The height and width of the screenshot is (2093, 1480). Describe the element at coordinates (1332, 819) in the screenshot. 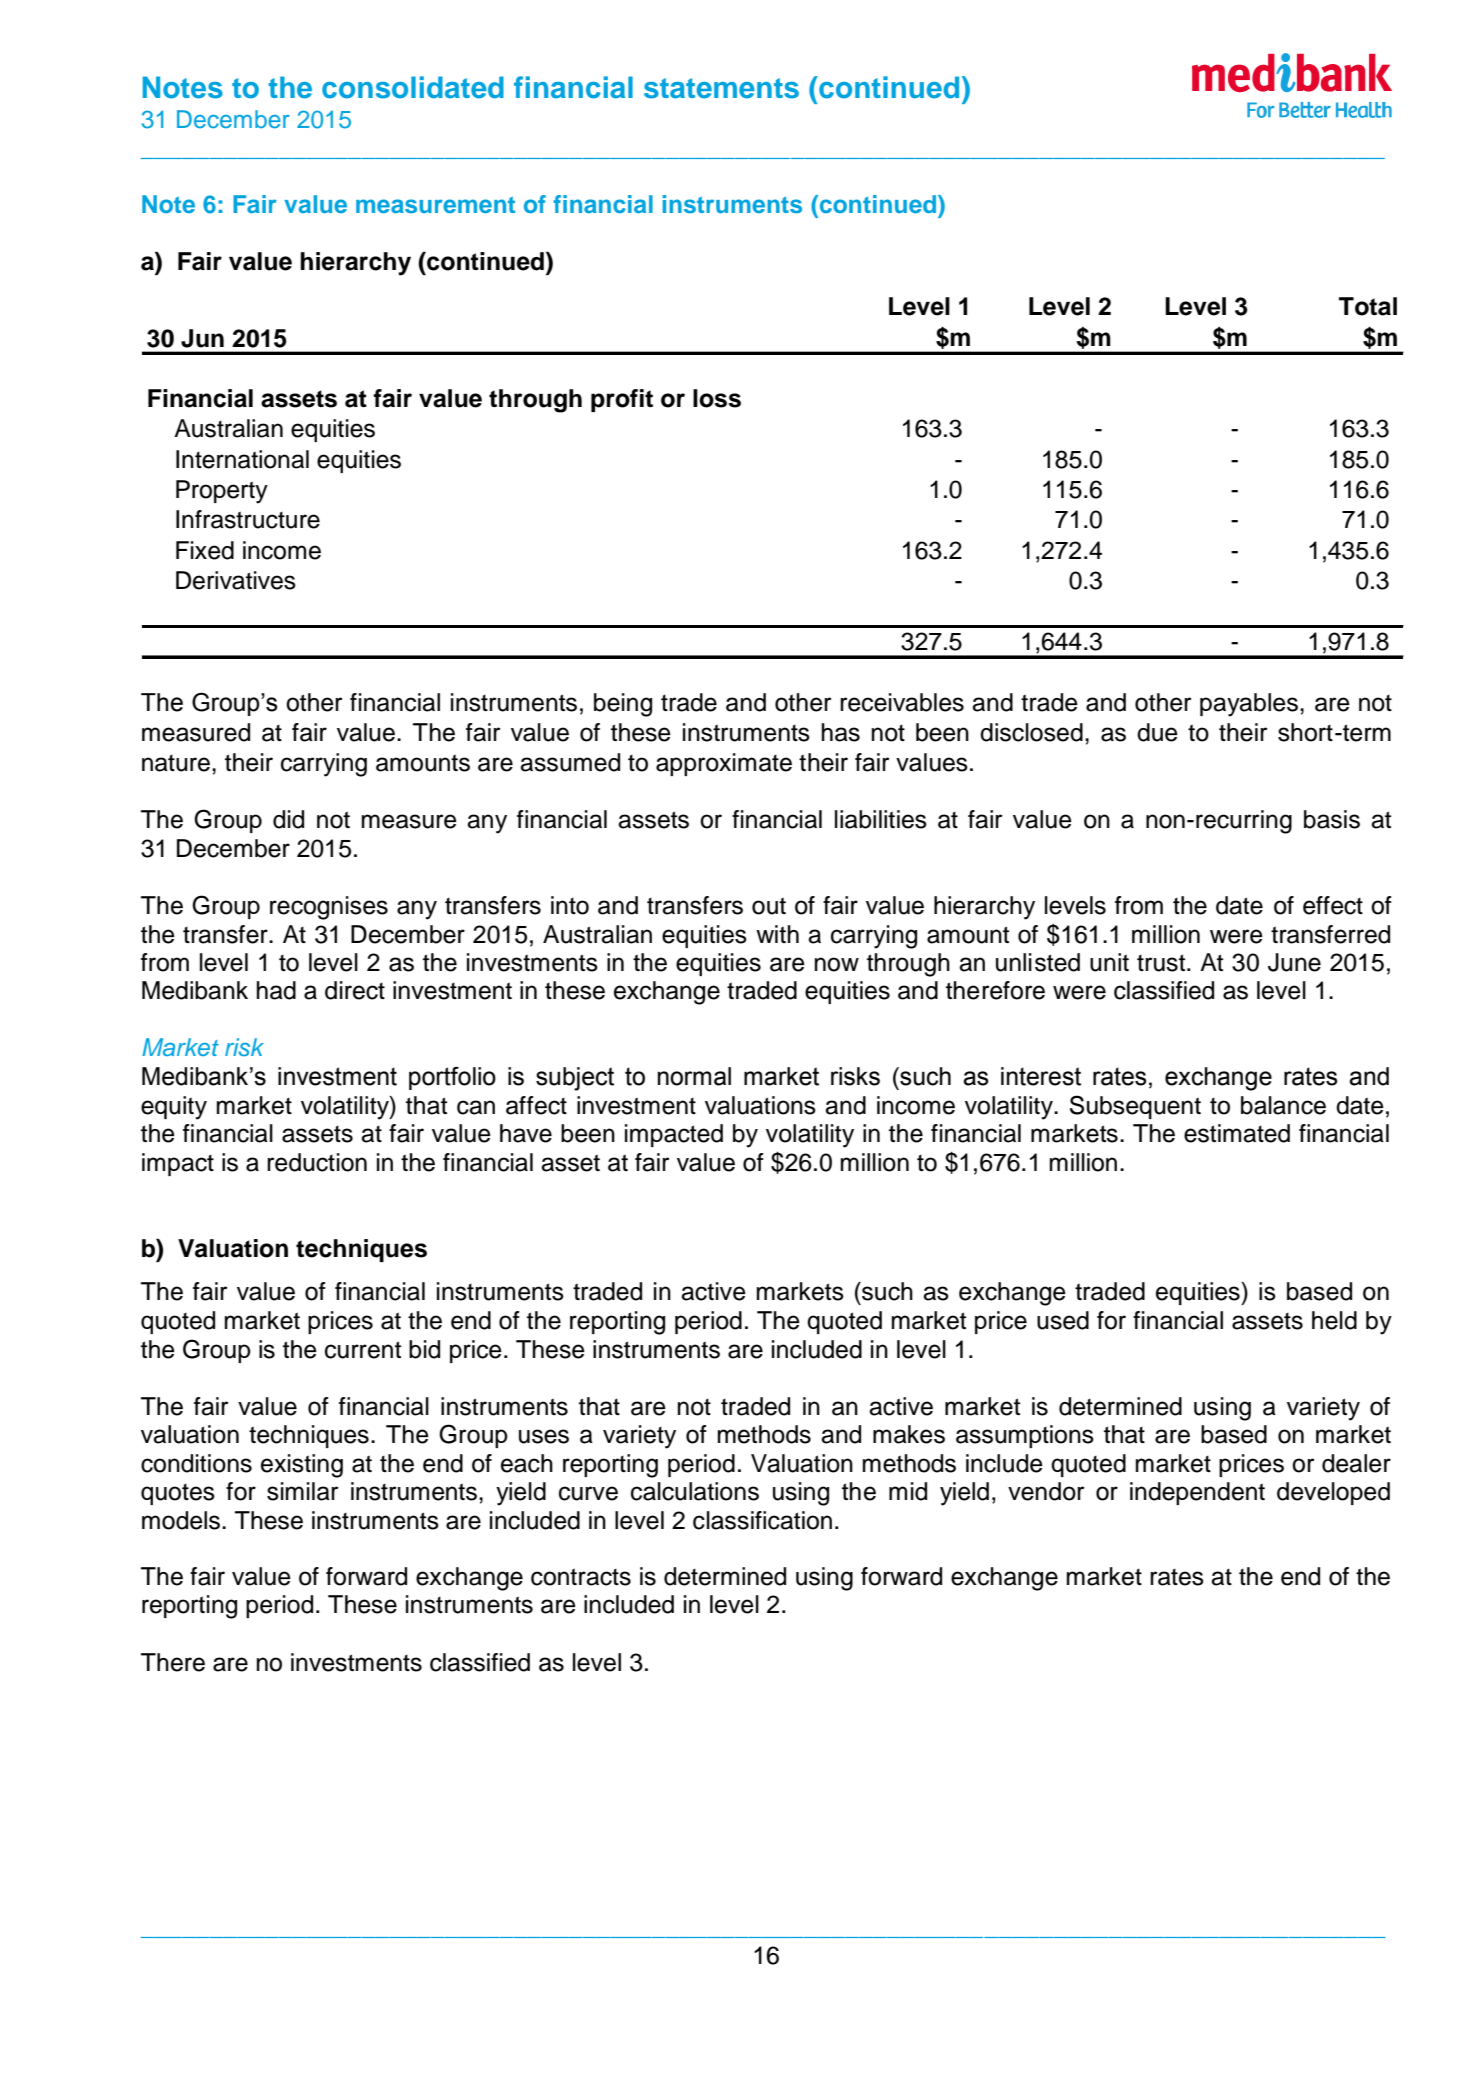

I see `basis` at that location.
